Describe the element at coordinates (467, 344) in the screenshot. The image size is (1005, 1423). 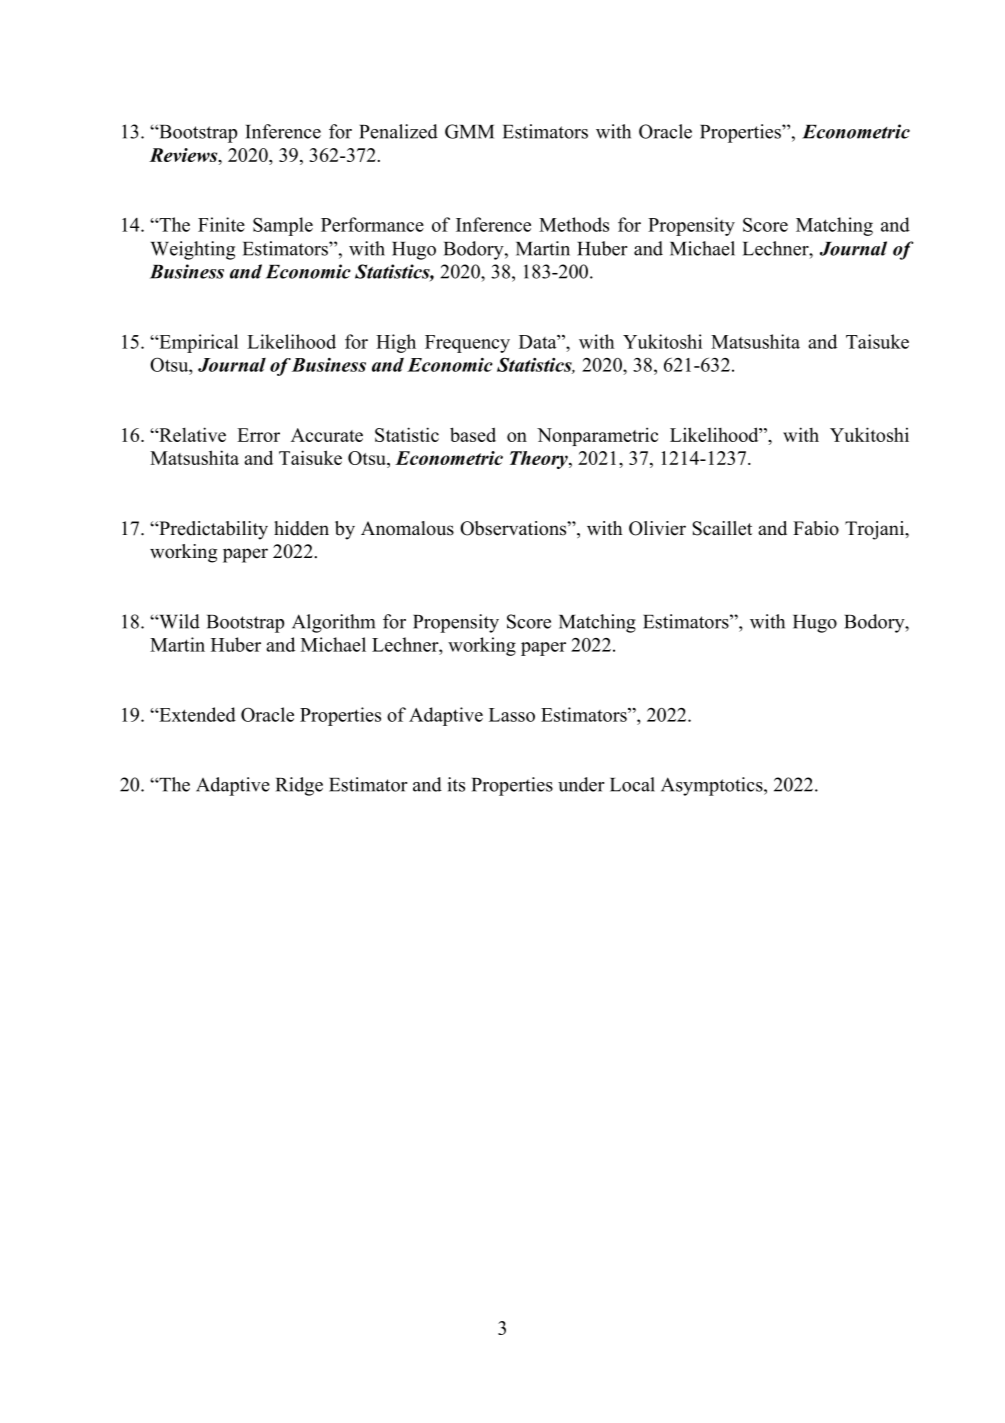
I see `Frequency` at that location.
